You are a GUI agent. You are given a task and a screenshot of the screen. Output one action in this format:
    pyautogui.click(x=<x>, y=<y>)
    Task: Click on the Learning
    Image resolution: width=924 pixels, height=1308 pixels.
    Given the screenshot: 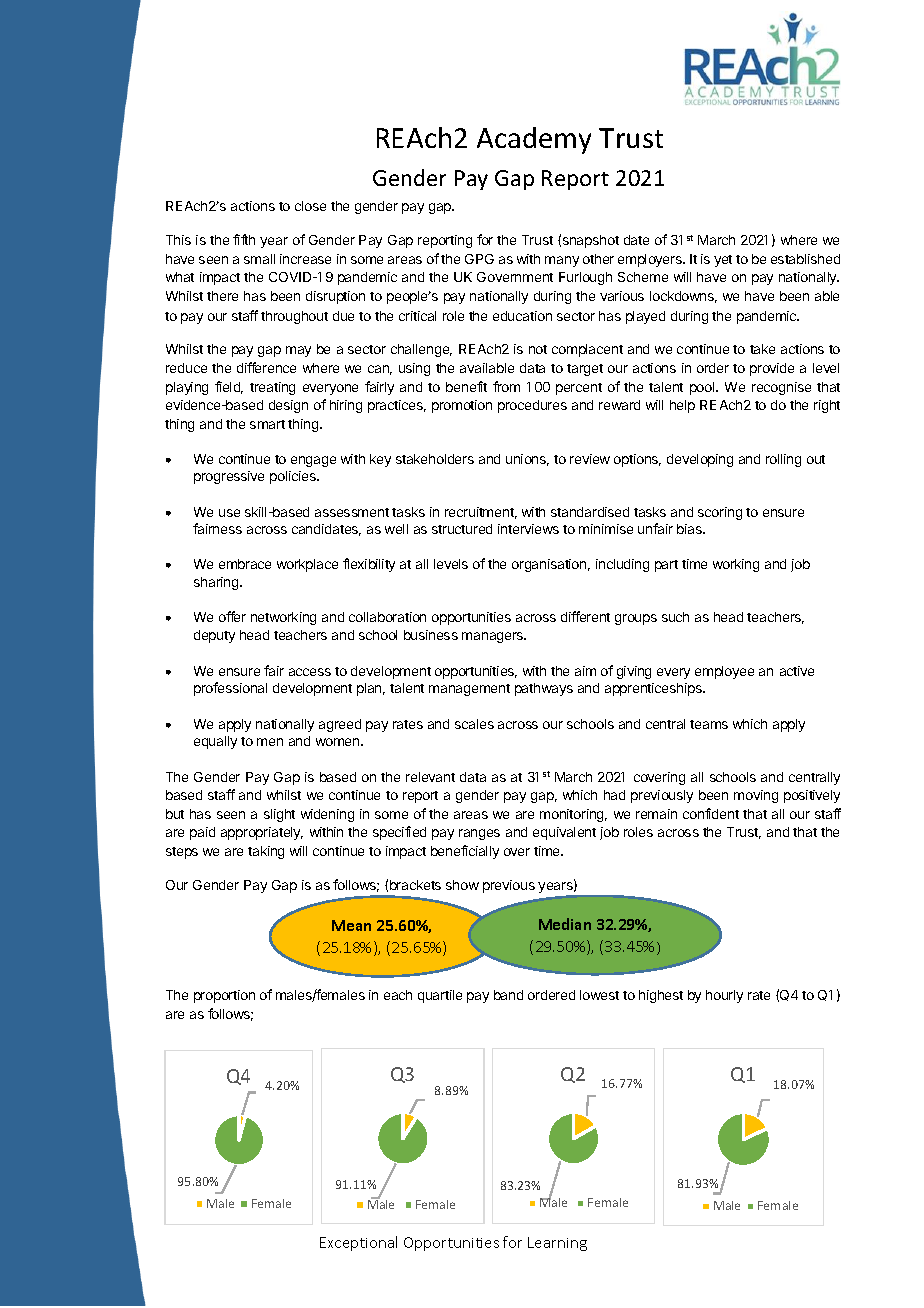 What is the action you would take?
    pyautogui.click(x=557, y=1244)
